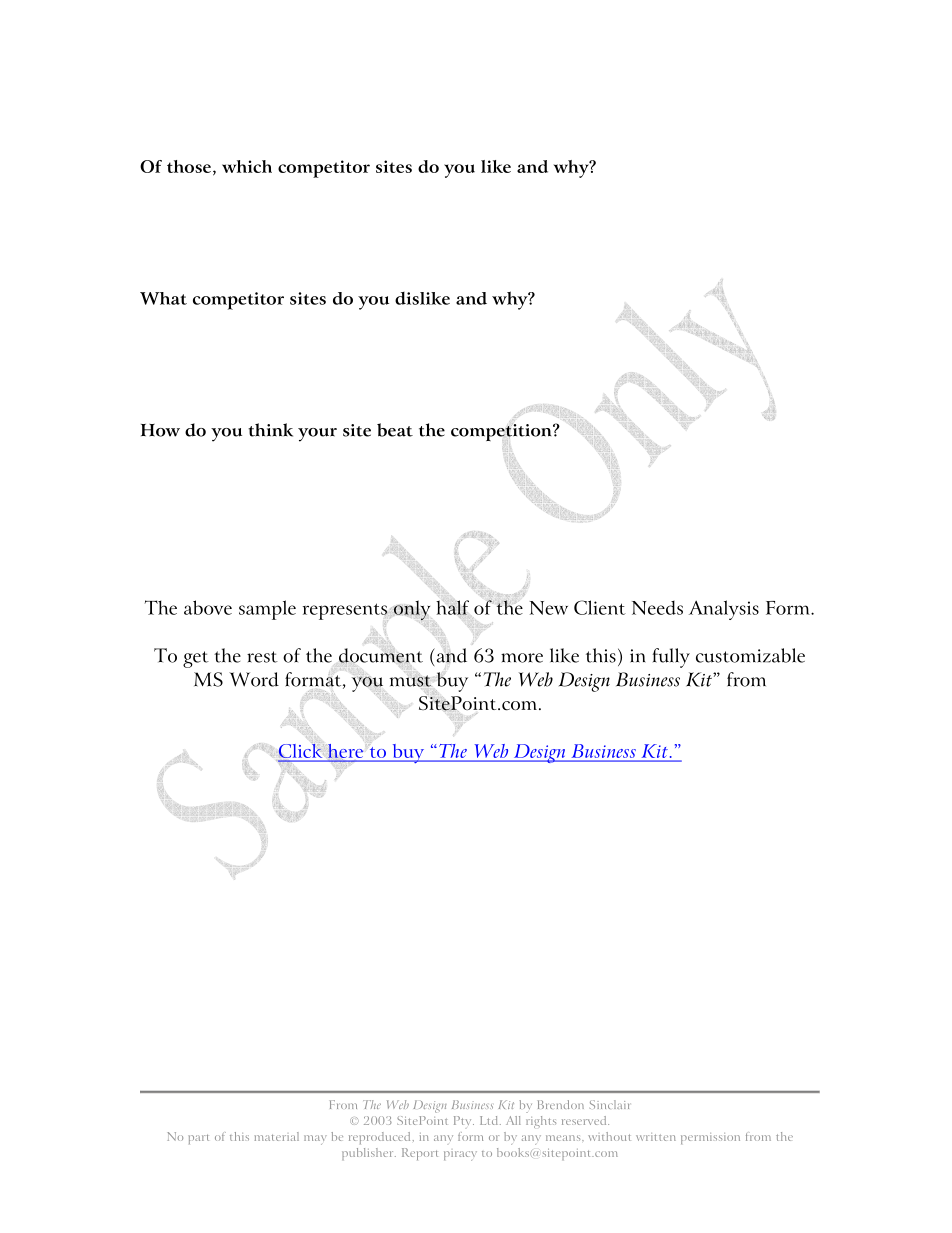 Image resolution: width=952 pixels, height=1233 pixels. Describe the element at coordinates (190, 167) in the screenshot. I see `those` at that location.
